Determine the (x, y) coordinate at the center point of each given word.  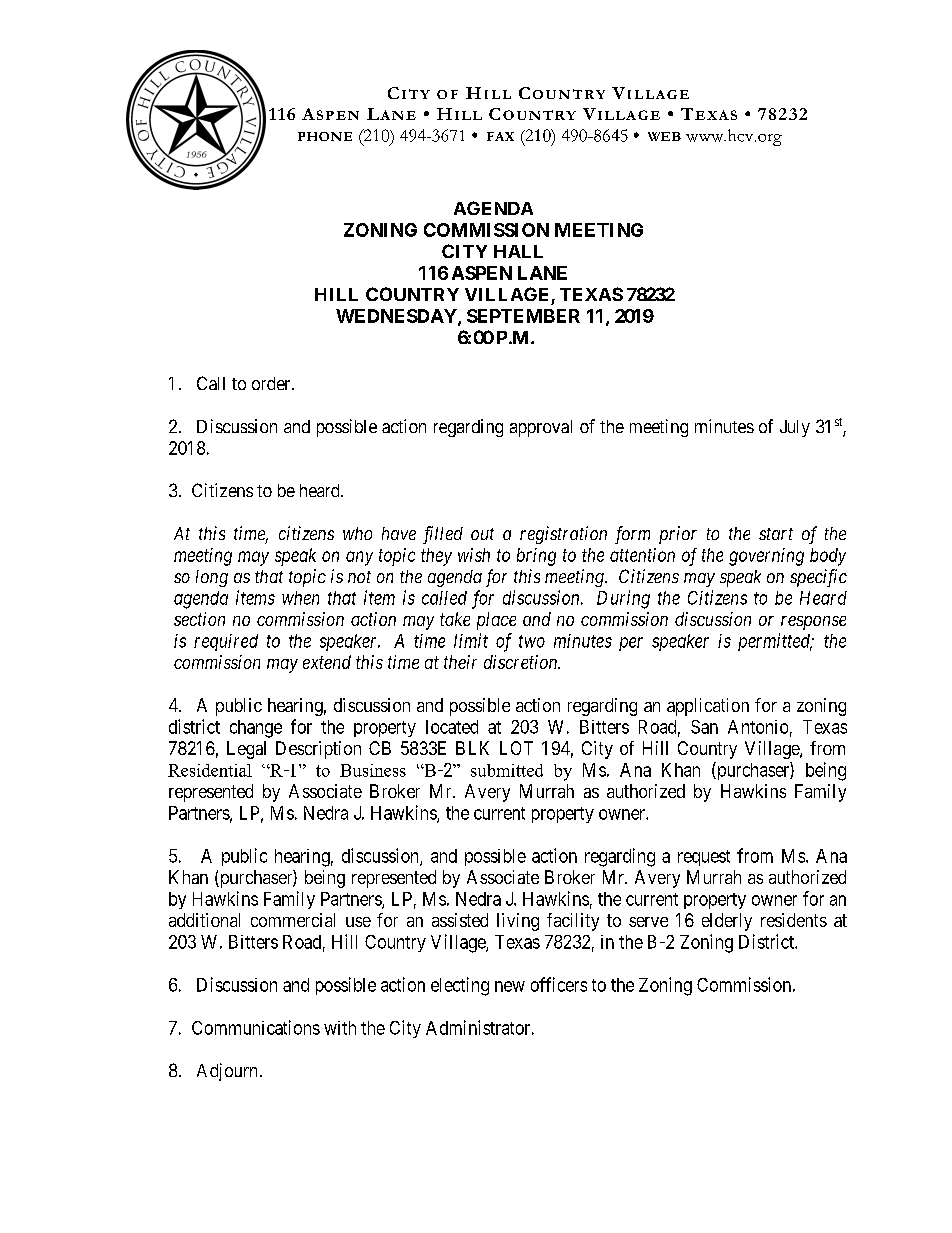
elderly (727, 922)
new (510, 986)
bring (536, 557)
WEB (664, 136)
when (300, 598)
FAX (500, 136)
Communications (256, 1027)
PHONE (325, 136)
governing (766, 557)
